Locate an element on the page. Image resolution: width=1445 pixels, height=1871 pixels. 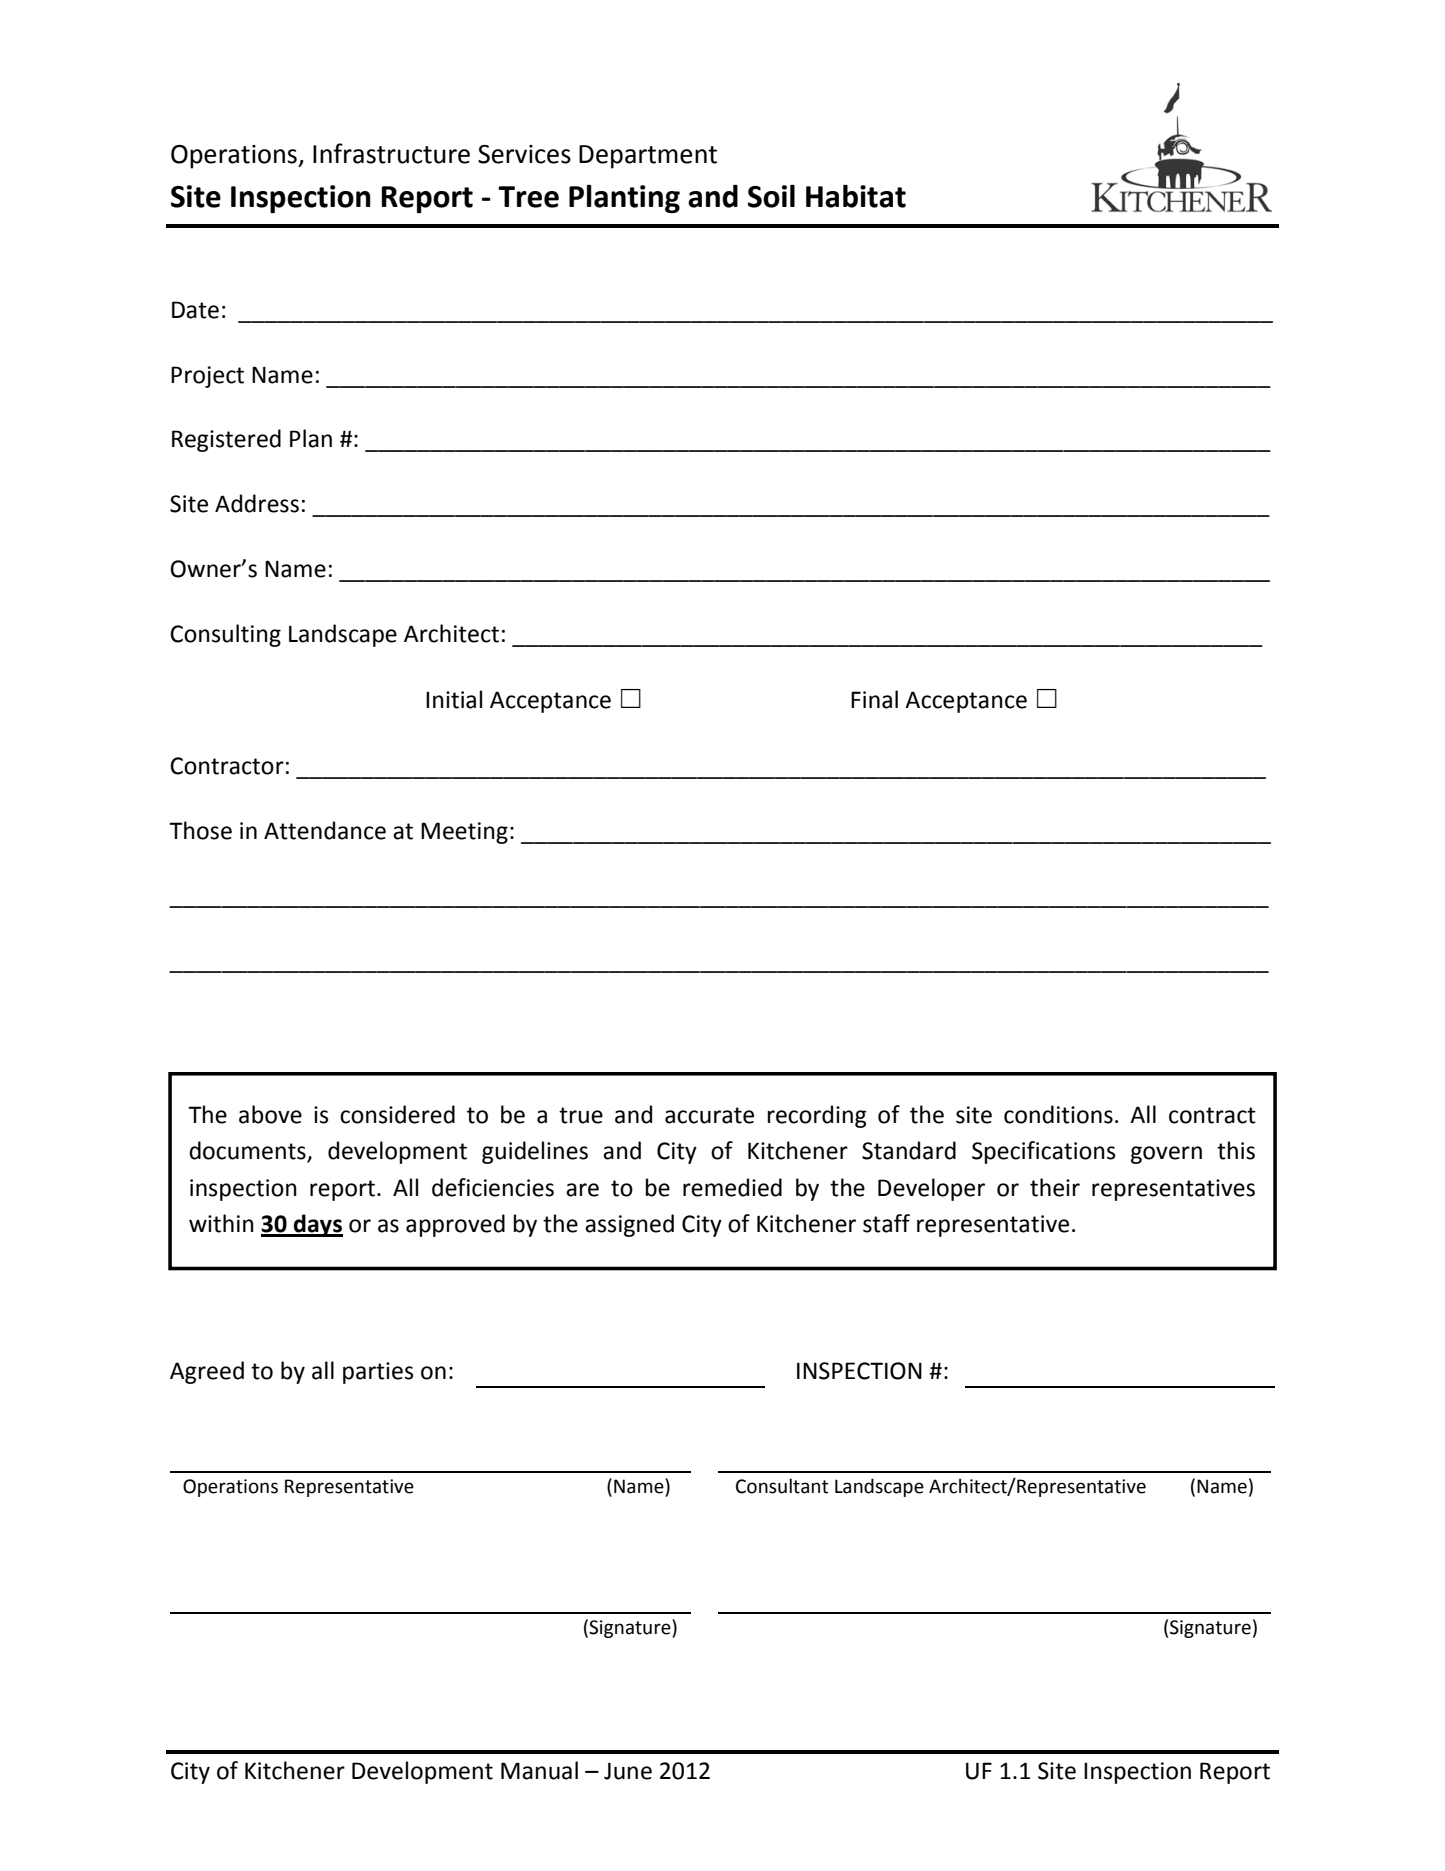
Final is located at coordinates (874, 699).
